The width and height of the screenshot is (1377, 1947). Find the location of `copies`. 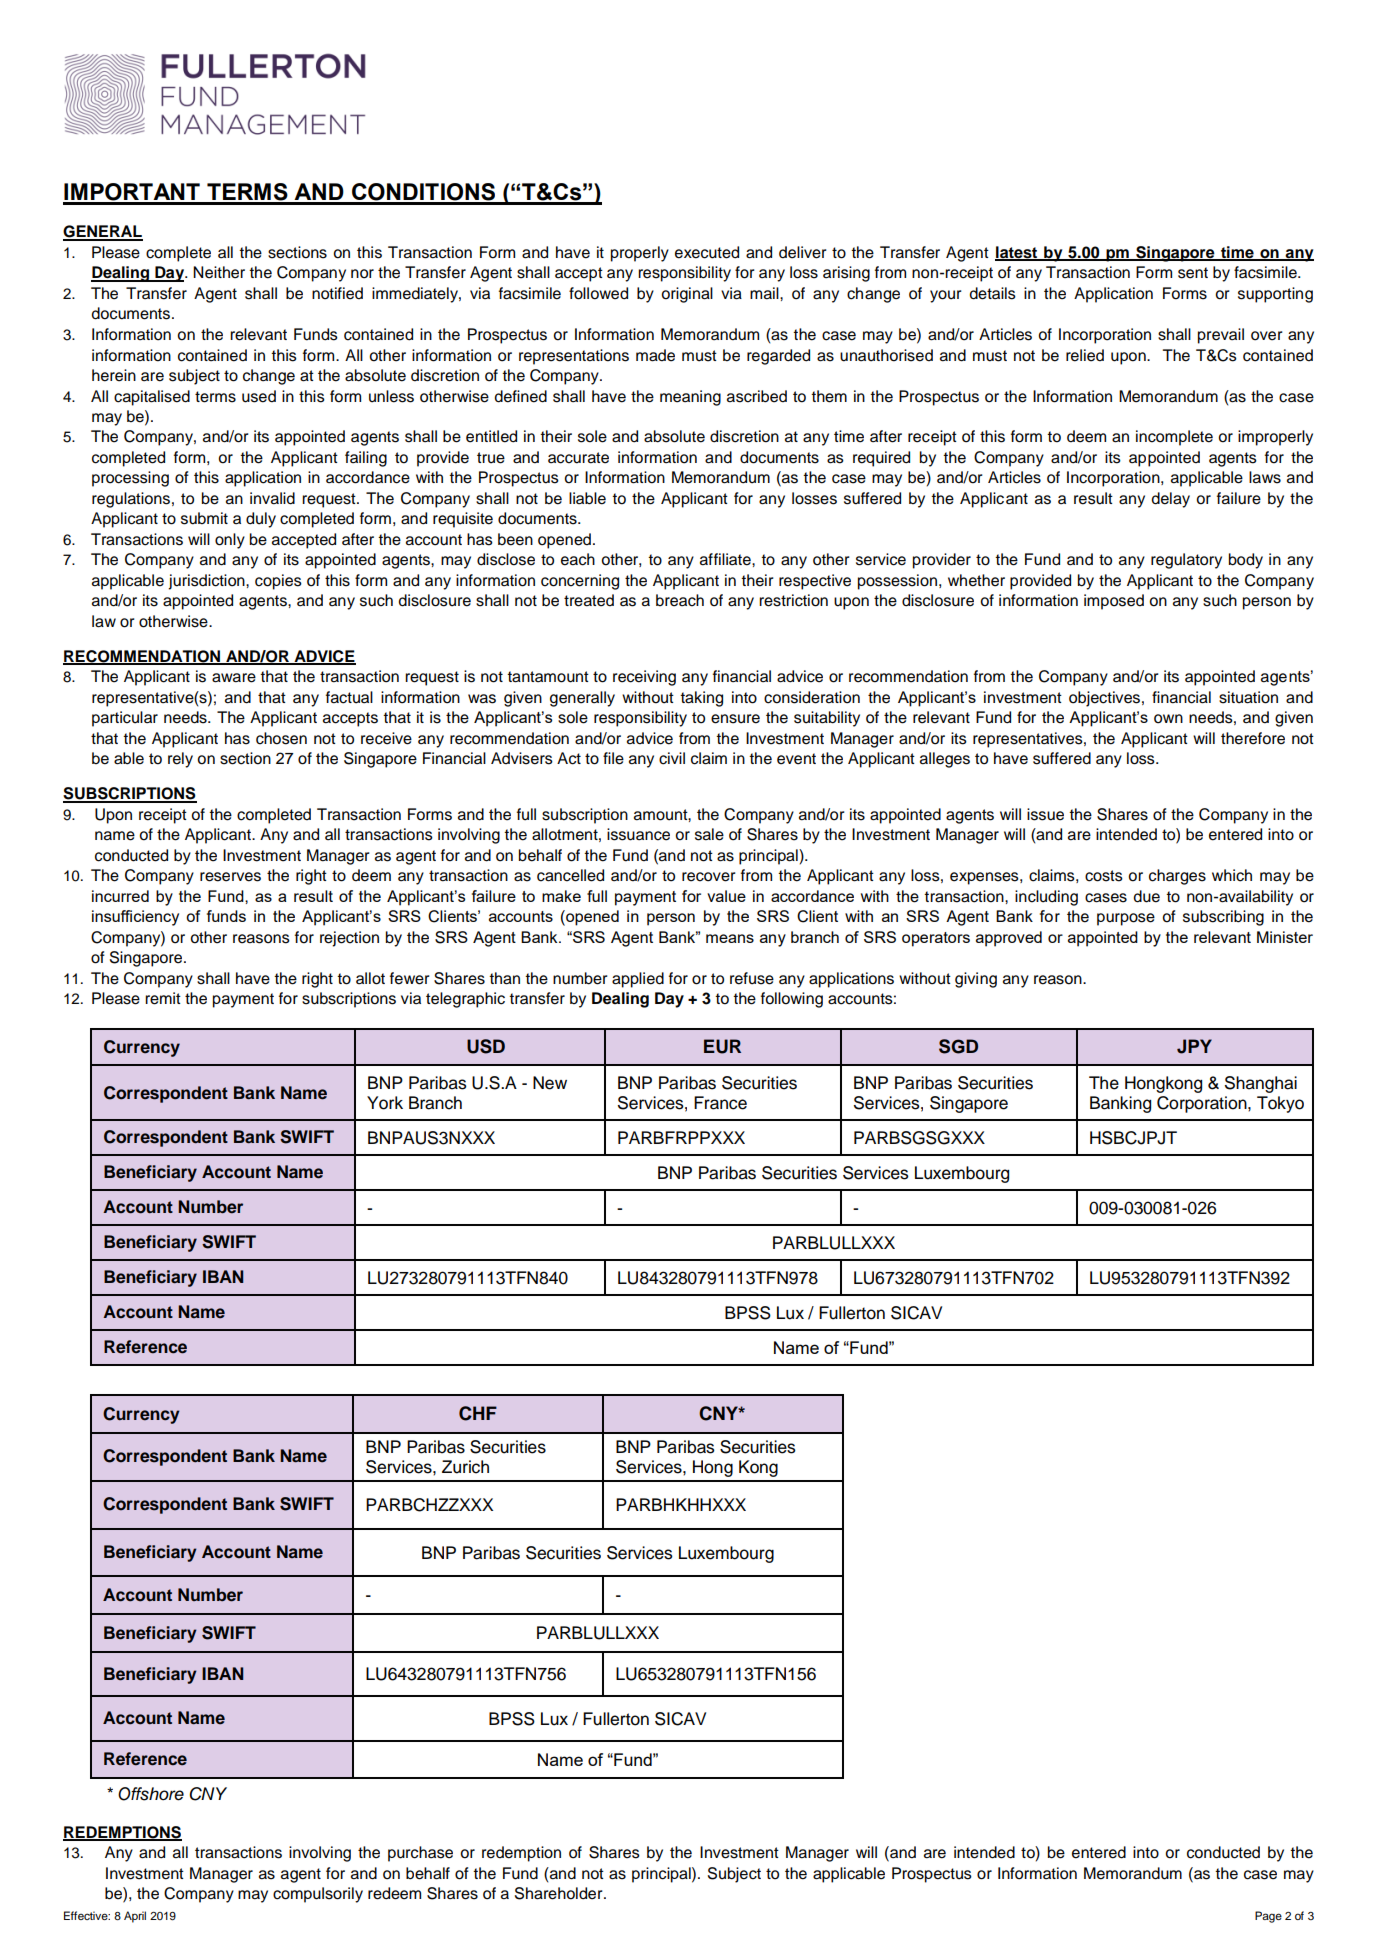

copies is located at coordinates (278, 582).
